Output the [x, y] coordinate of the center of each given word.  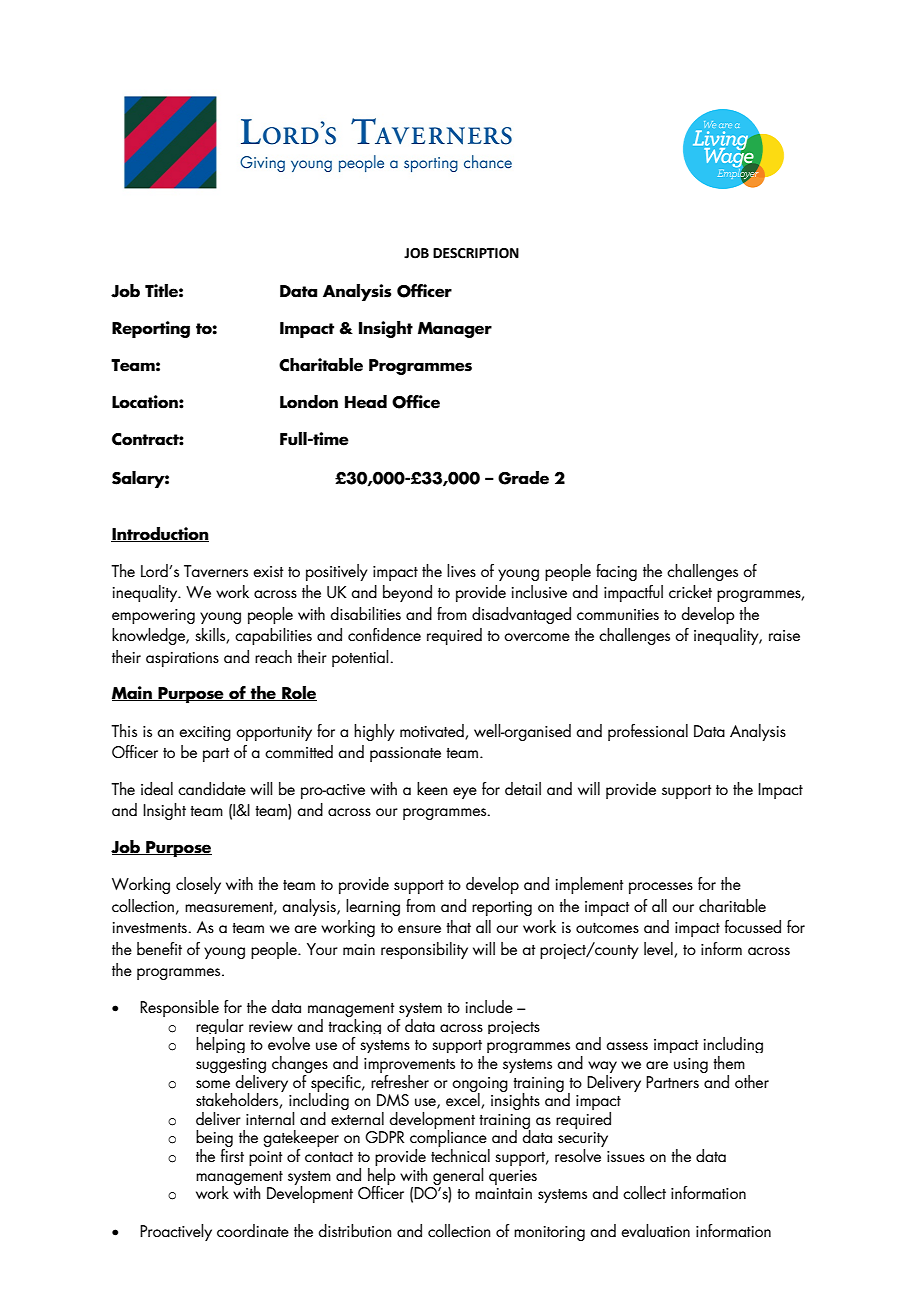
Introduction [160, 534]
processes [661, 888]
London [309, 402]
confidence [384, 634]
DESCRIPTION [476, 253]
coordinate [253, 1230]
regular [220, 1028]
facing [616, 572]
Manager [455, 330]
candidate [212, 788]
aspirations [182, 659]
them [729, 1062]
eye [465, 793]
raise [784, 635]
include [489, 1007]
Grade [523, 478]
